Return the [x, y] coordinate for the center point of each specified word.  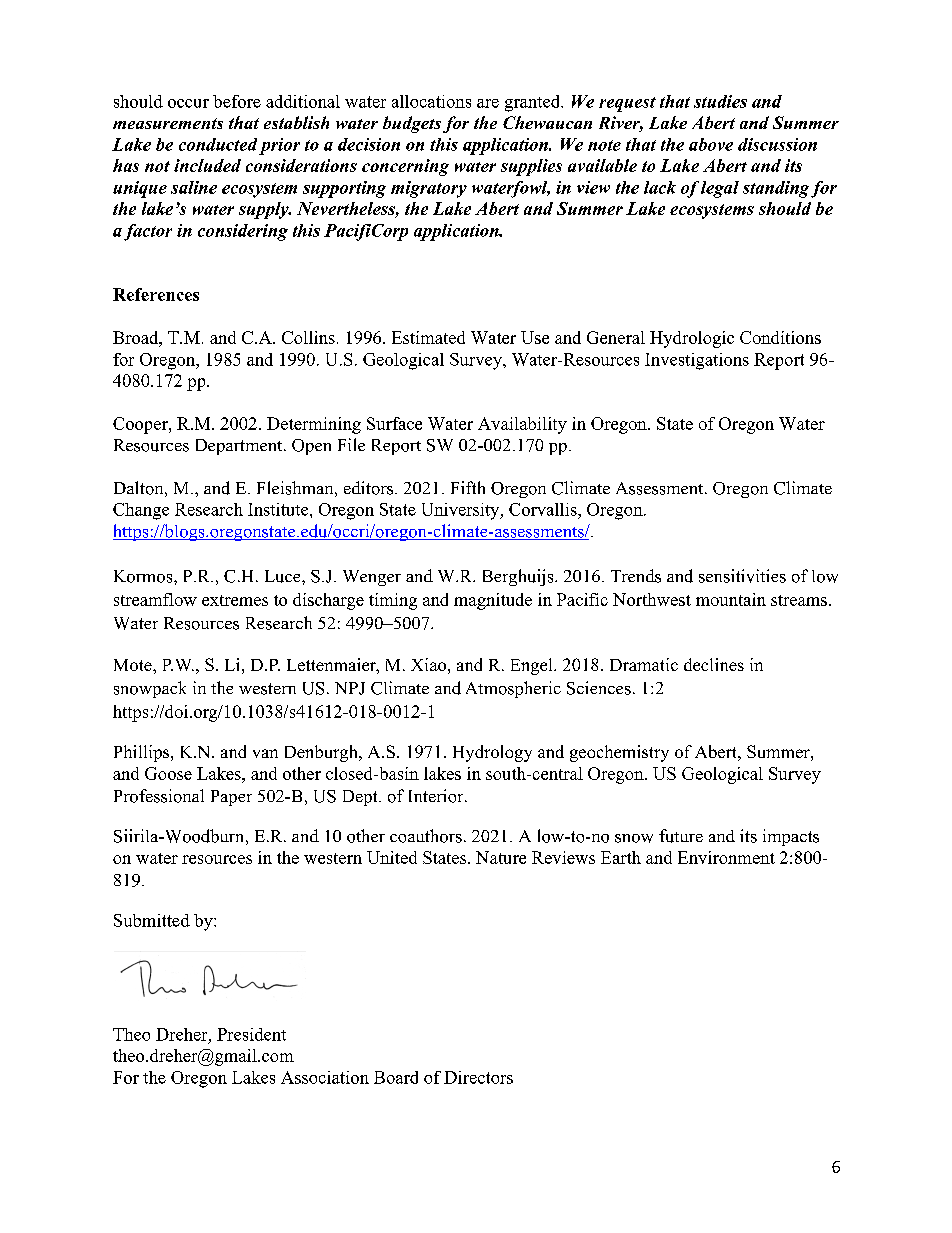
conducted [218, 144]
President [251, 1034]
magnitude [493, 601]
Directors [478, 1077]
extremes [235, 600]
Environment [726, 857]
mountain [731, 599]
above [711, 144]
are [488, 103]
